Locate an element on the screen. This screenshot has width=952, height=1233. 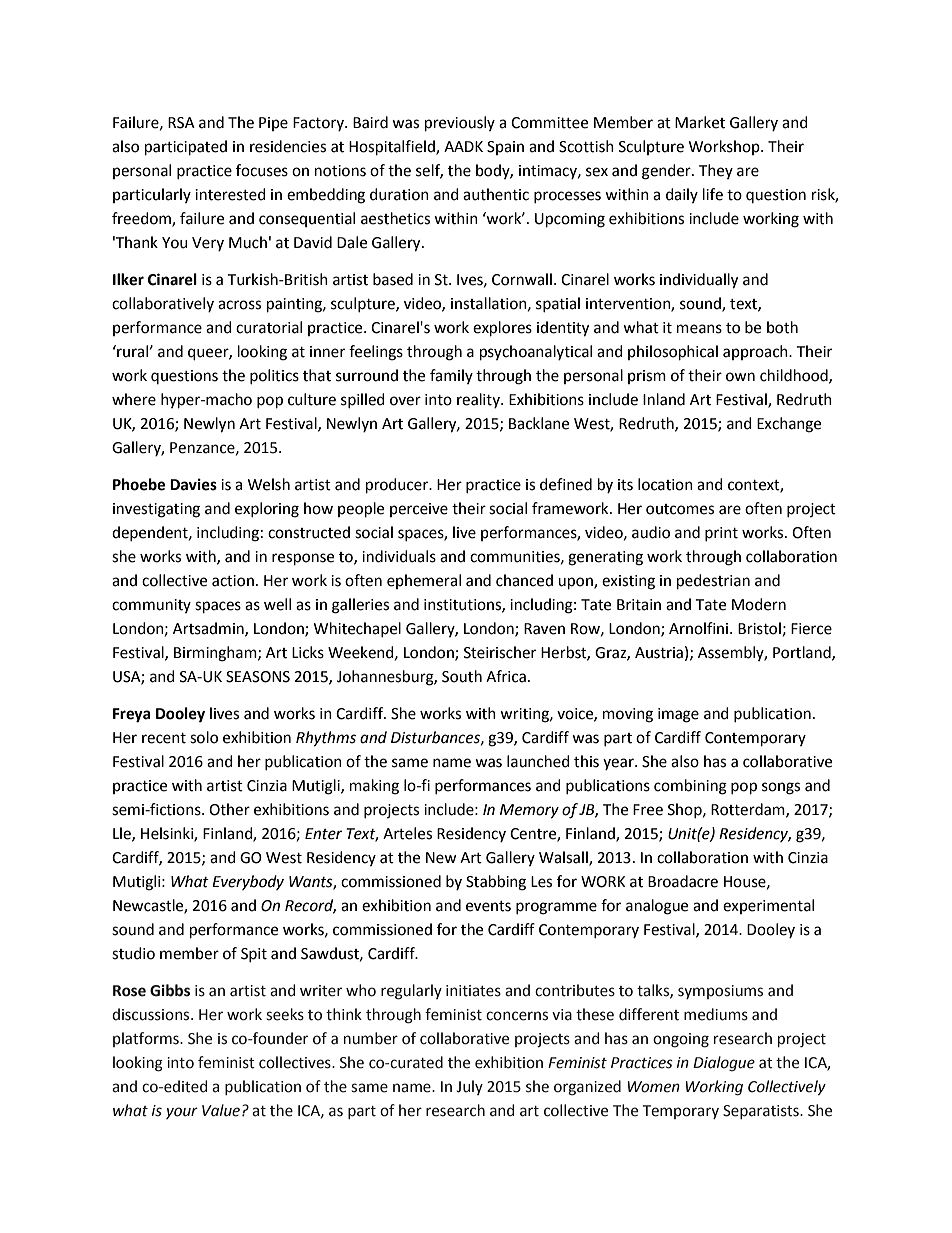
Birmingham is located at coordinates (216, 654).
